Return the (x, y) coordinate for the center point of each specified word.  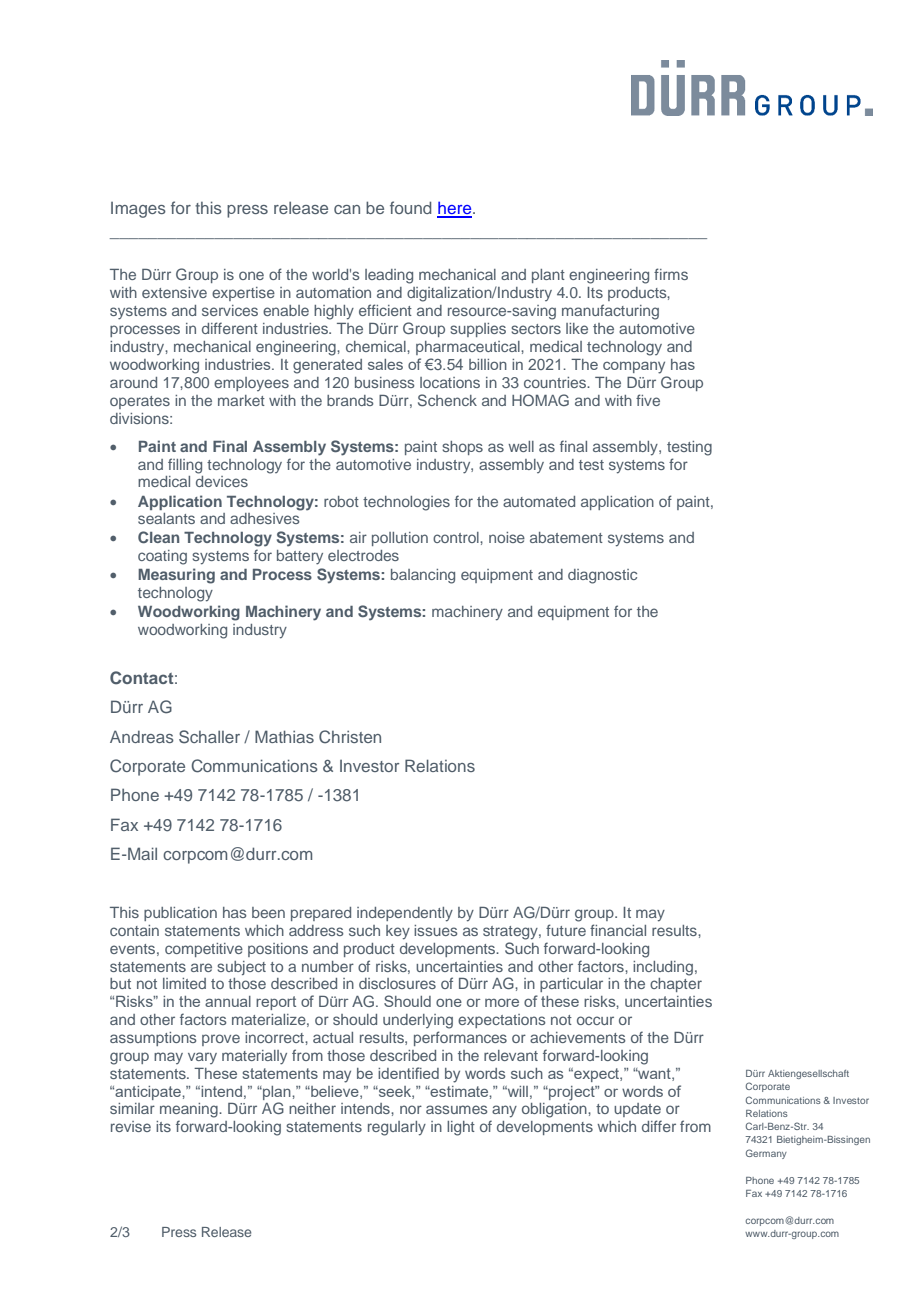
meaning (190, 1110)
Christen (350, 737)
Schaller (209, 737)
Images (138, 210)
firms (671, 274)
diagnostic (602, 576)
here (455, 209)
